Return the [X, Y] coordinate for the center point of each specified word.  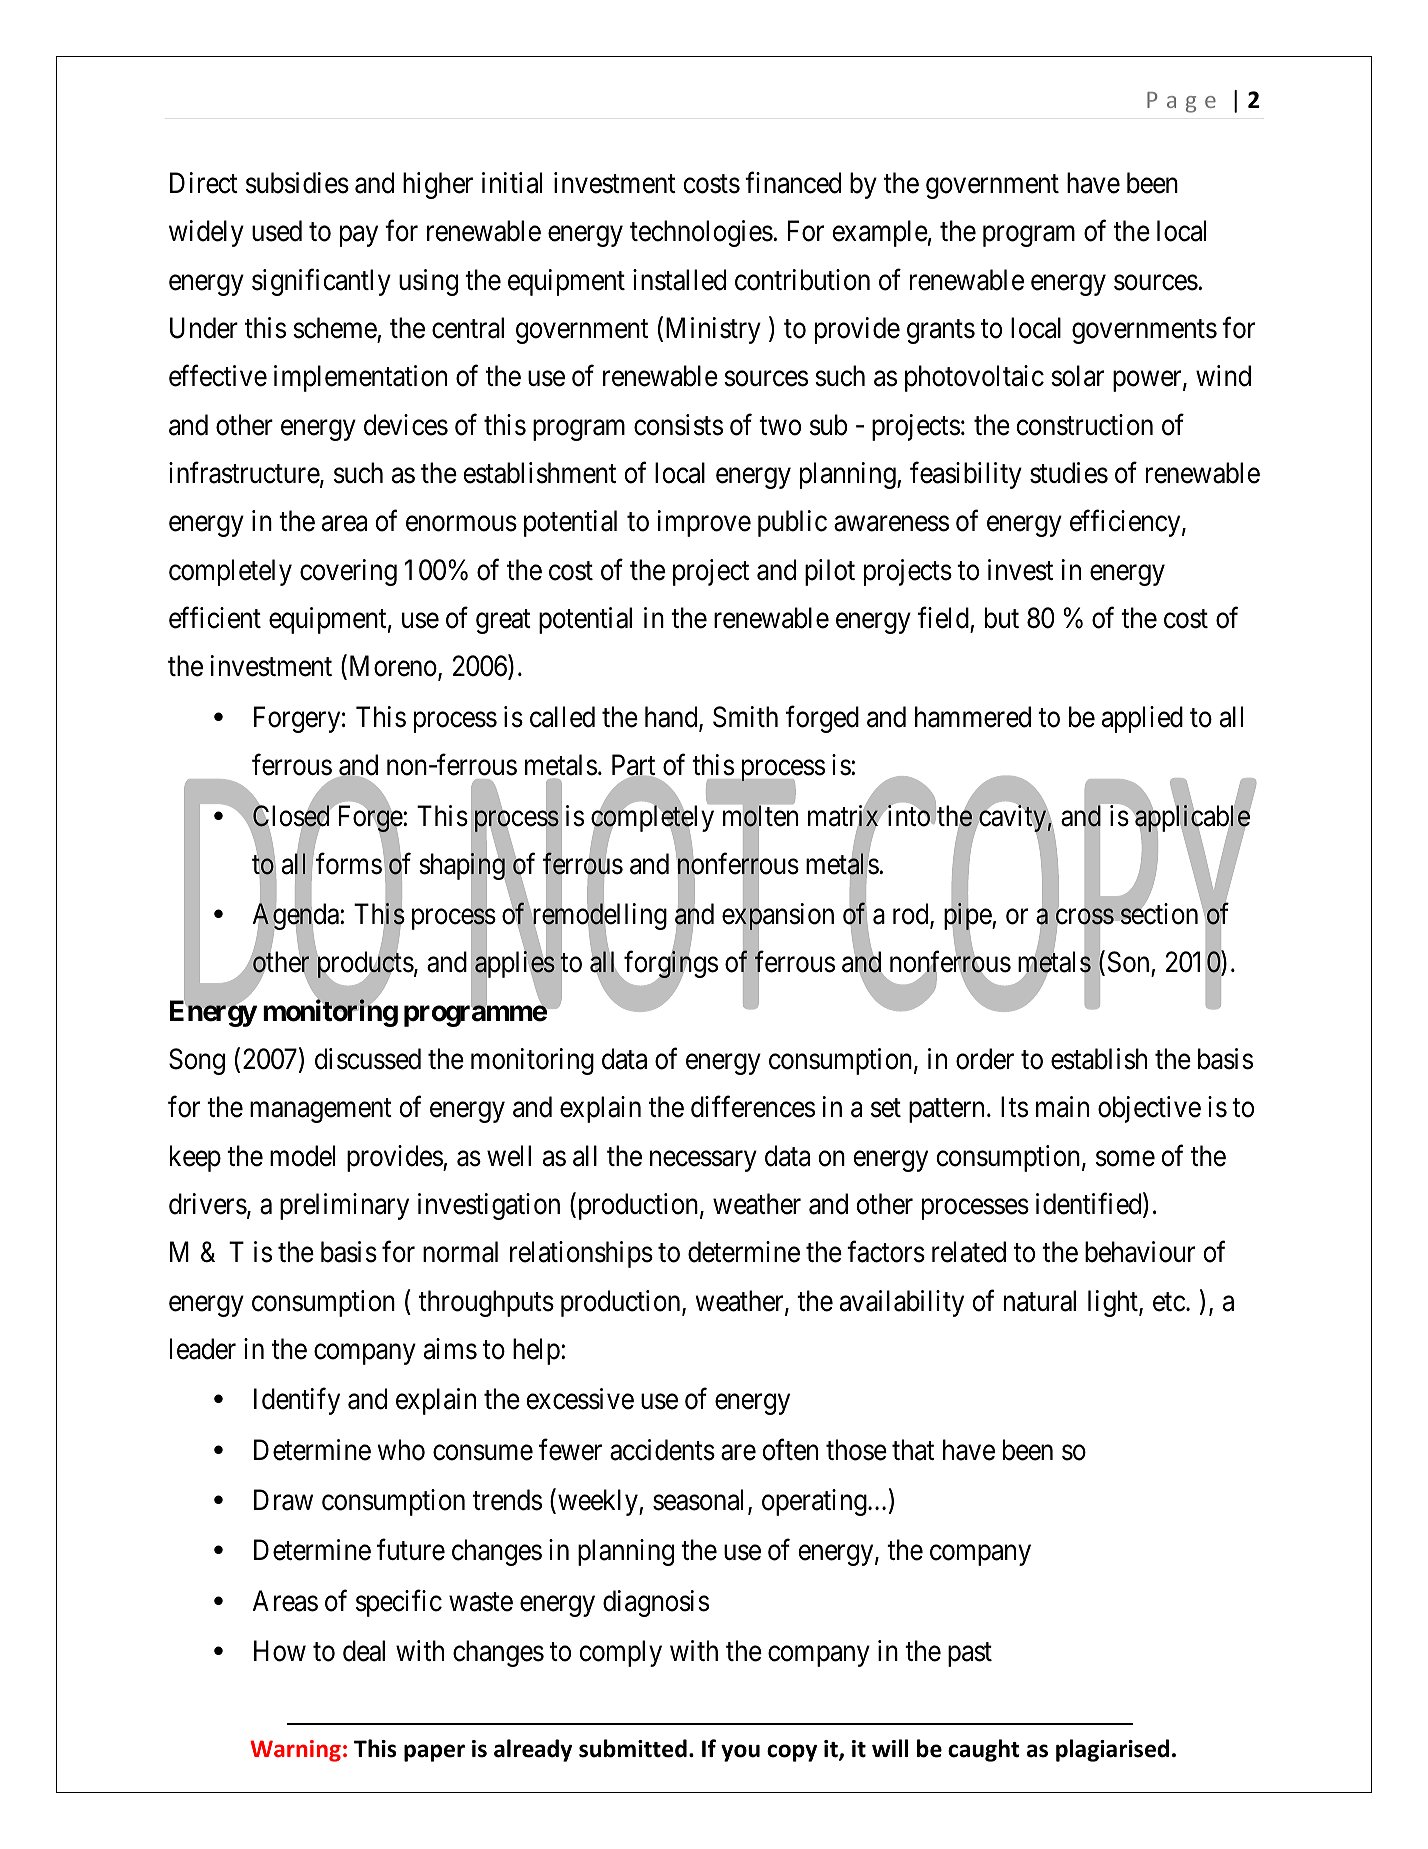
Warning [295, 1751]
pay [359, 236]
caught [984, 1750]
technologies [701, 233]
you [740, 1753]
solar [1077, 376]
